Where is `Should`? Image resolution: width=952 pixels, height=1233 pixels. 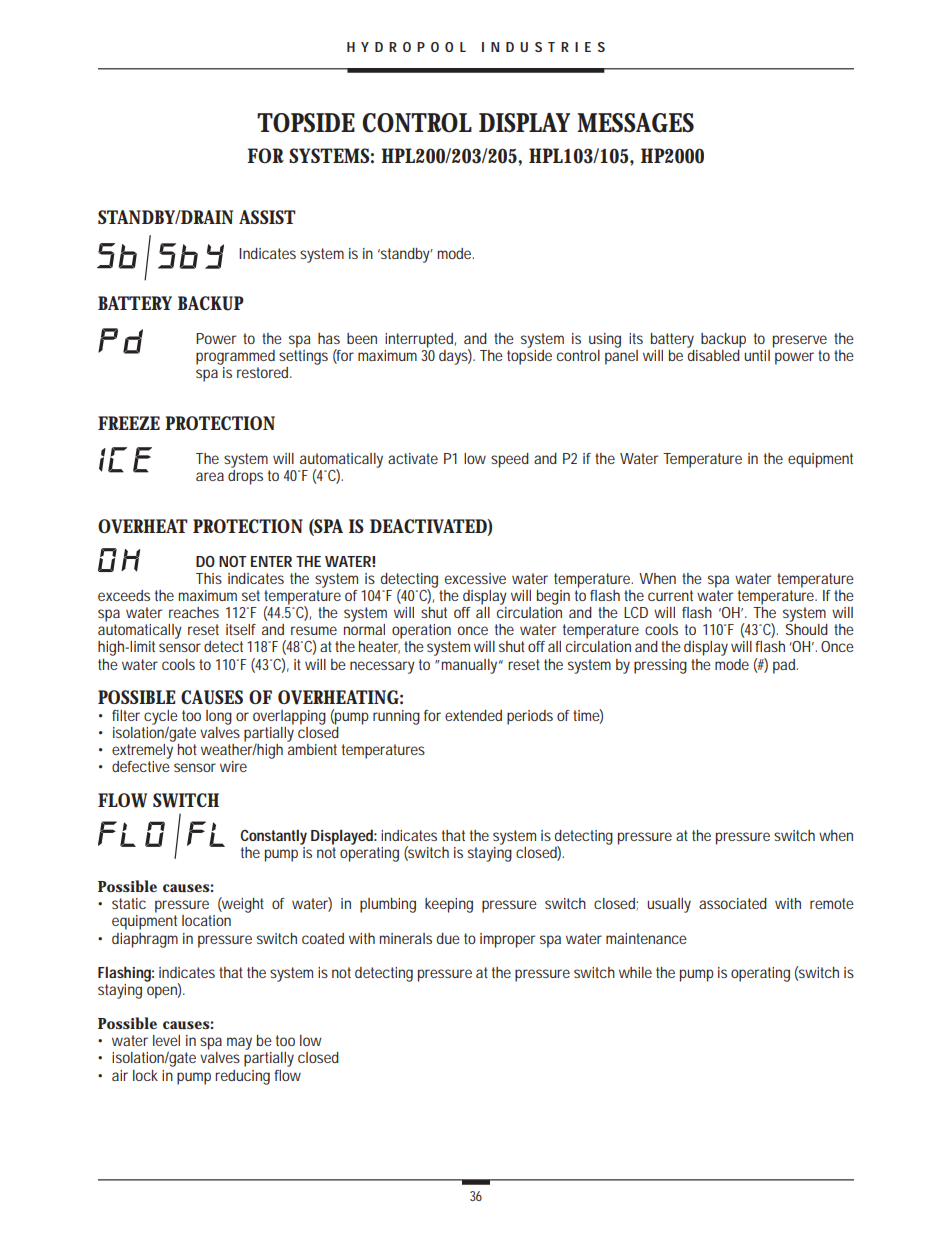
Should is located at coordinates (807, 629).
